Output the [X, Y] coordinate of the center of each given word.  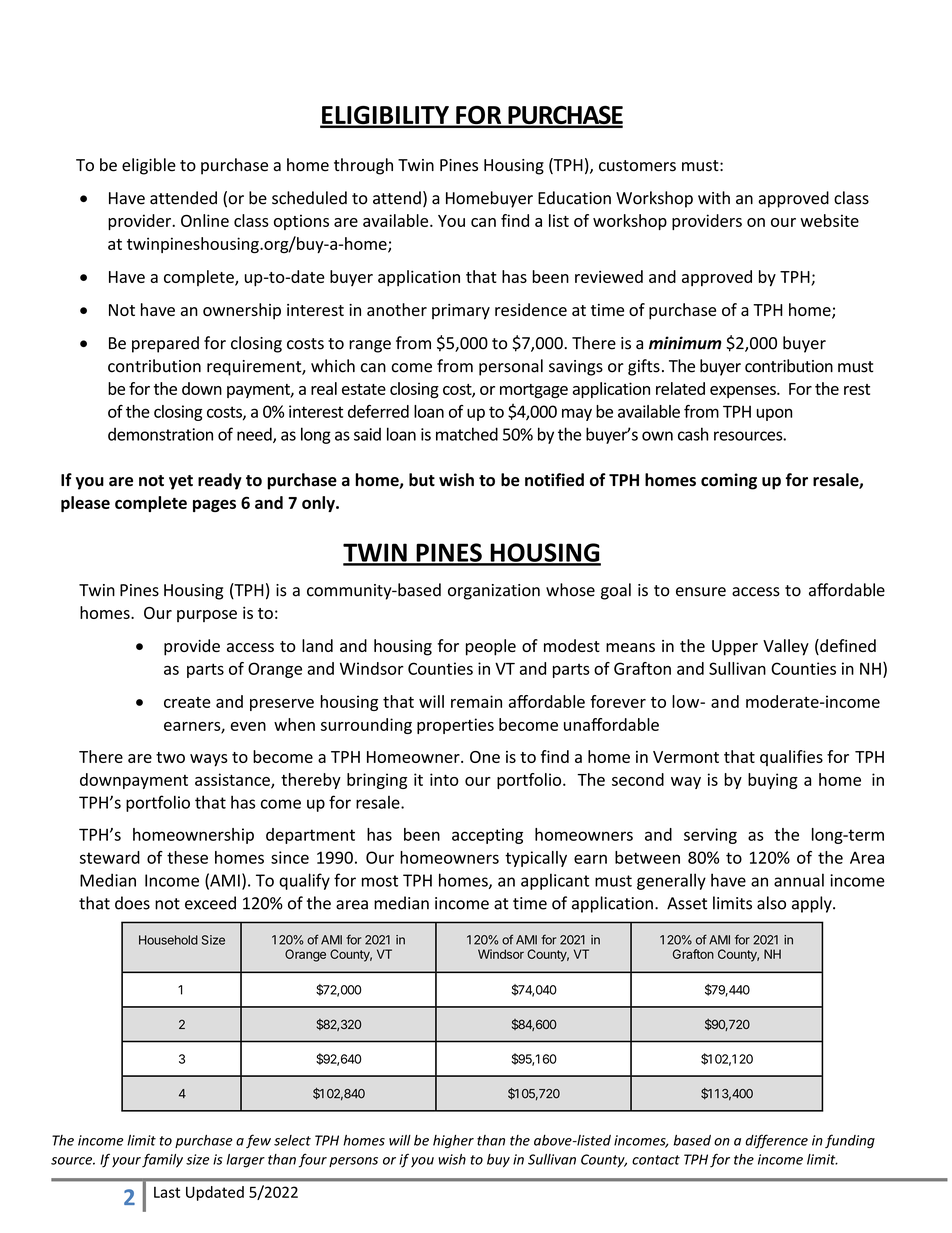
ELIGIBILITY [385, 116]
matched [467, 434]
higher [453, 1141]
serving [710, 836]
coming [729, 481]
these [187, 857]
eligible [149, 166]
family [162, 1160]
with [714, 198]
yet [181, 482]
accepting [487, 836]
